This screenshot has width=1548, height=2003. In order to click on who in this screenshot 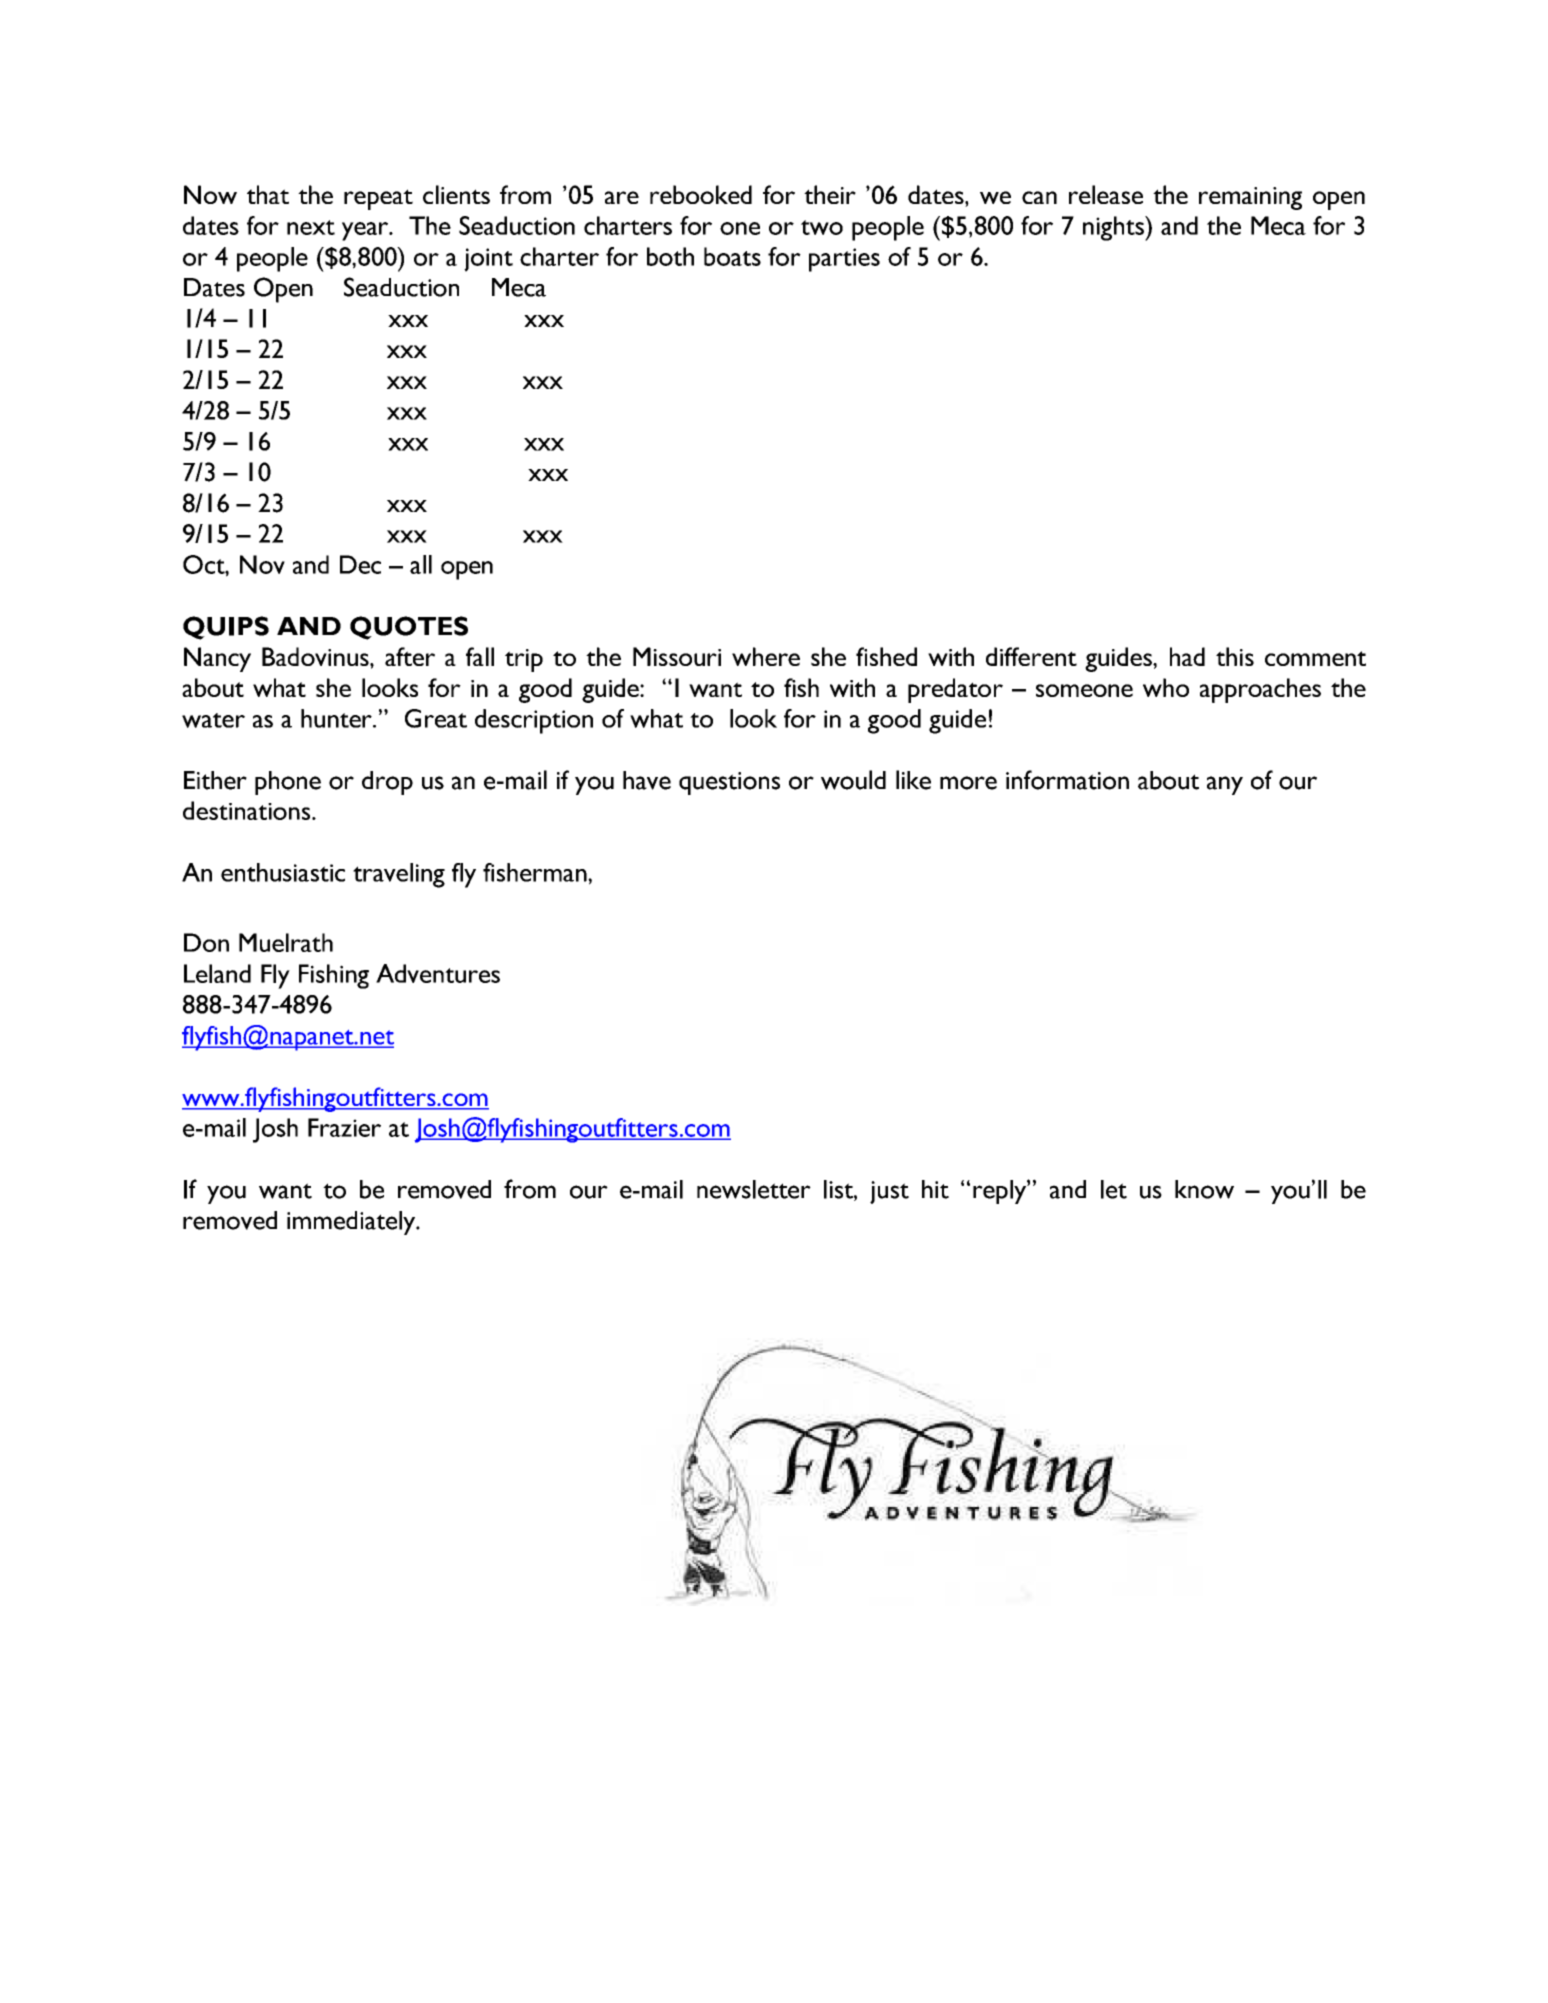, I will do `click(1166, 687)`.
